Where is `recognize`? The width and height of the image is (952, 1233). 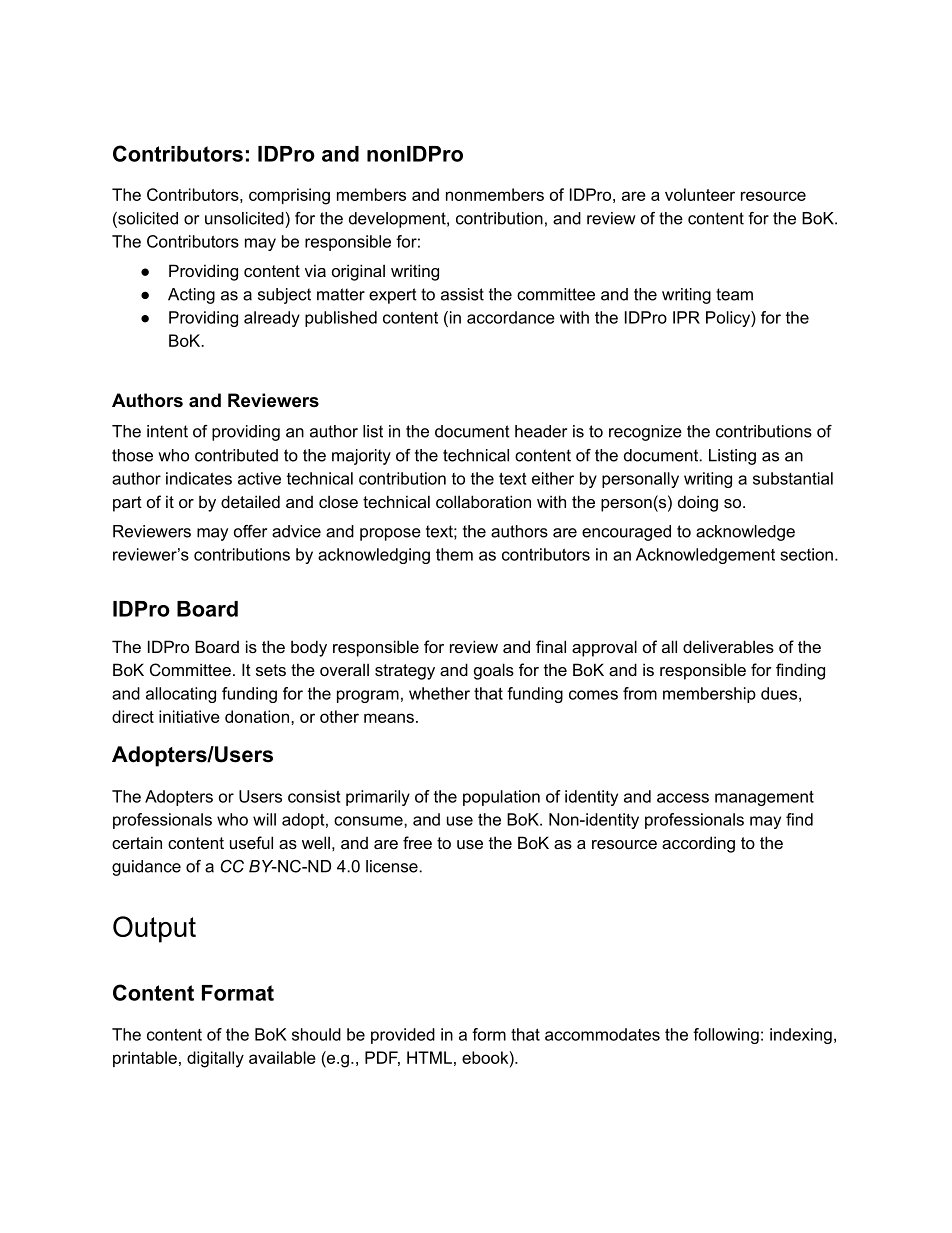 recognize is located at coordinates (645, 433).
